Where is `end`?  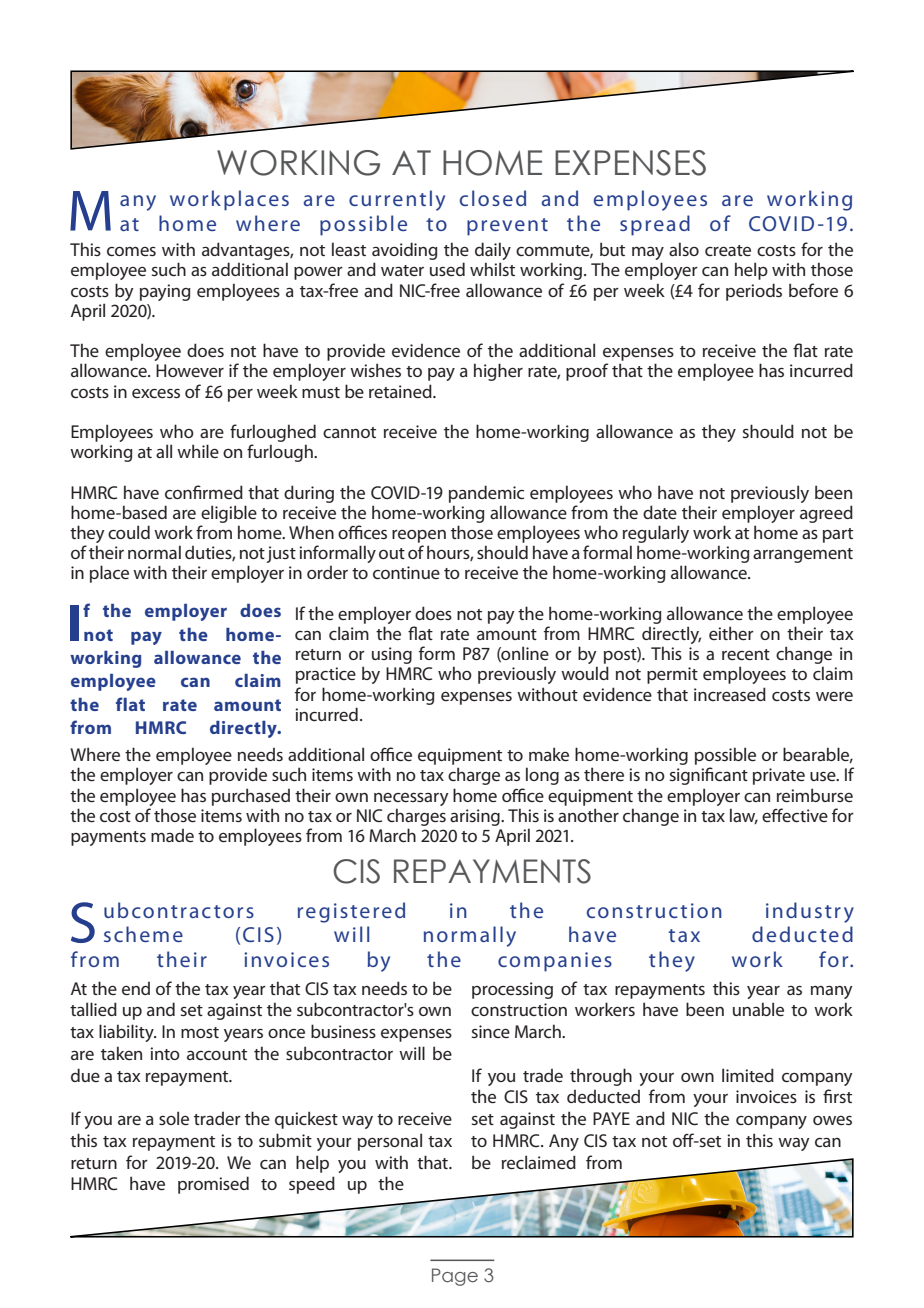
end is located at coordinates (136, 988).
